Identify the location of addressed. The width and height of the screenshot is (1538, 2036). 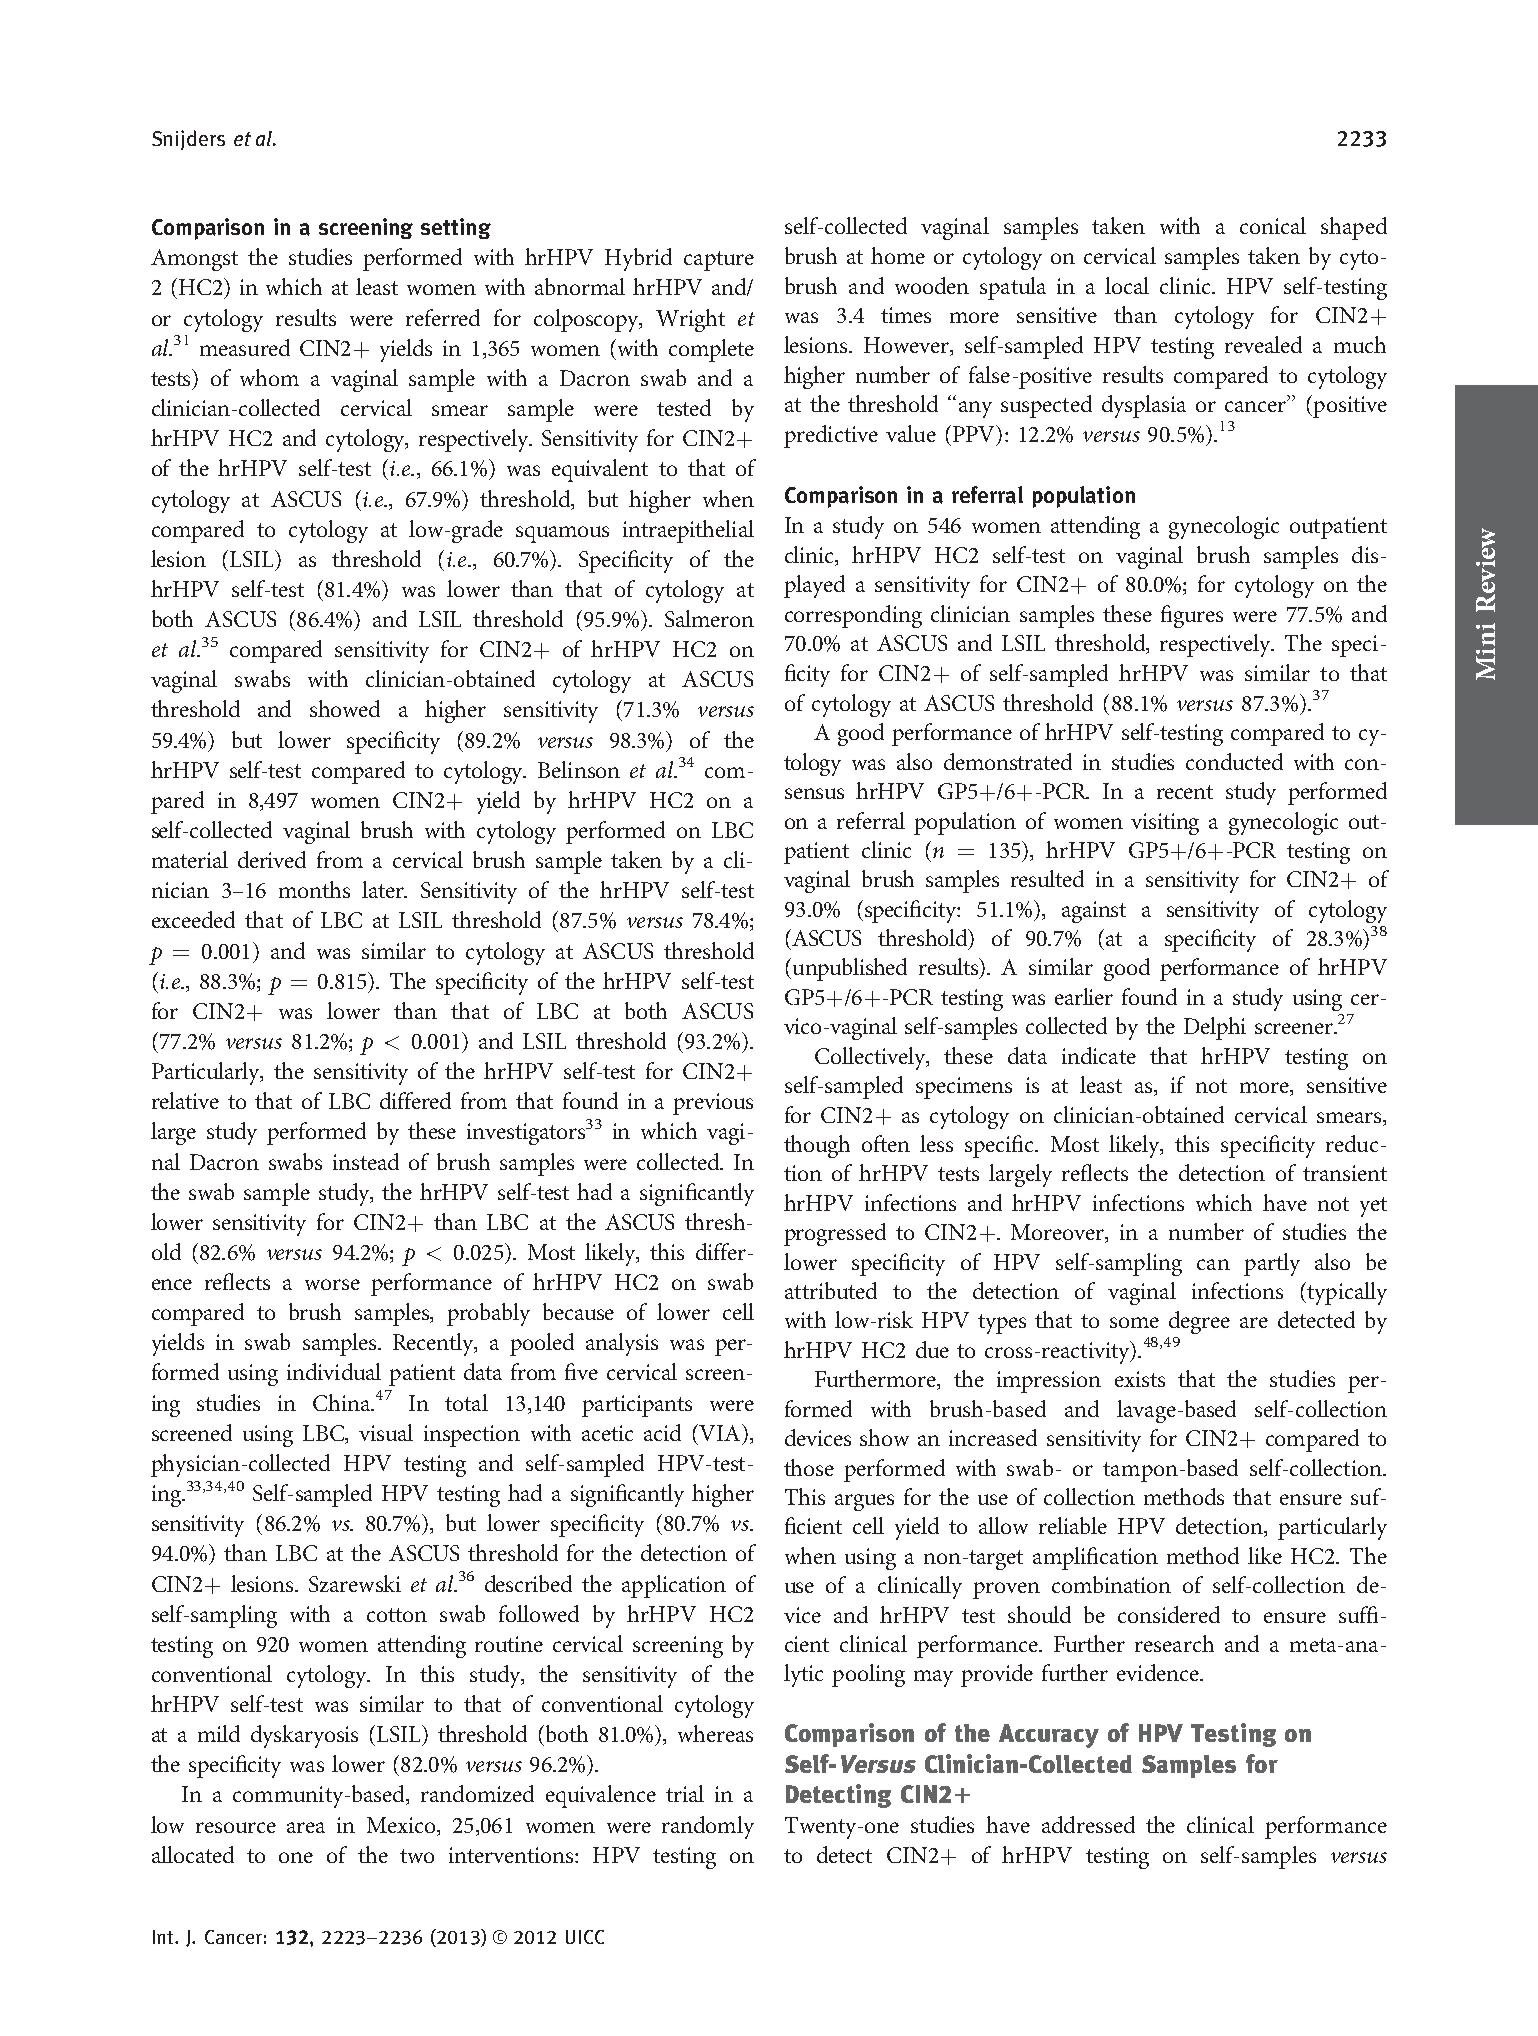
(1088, 1824).
